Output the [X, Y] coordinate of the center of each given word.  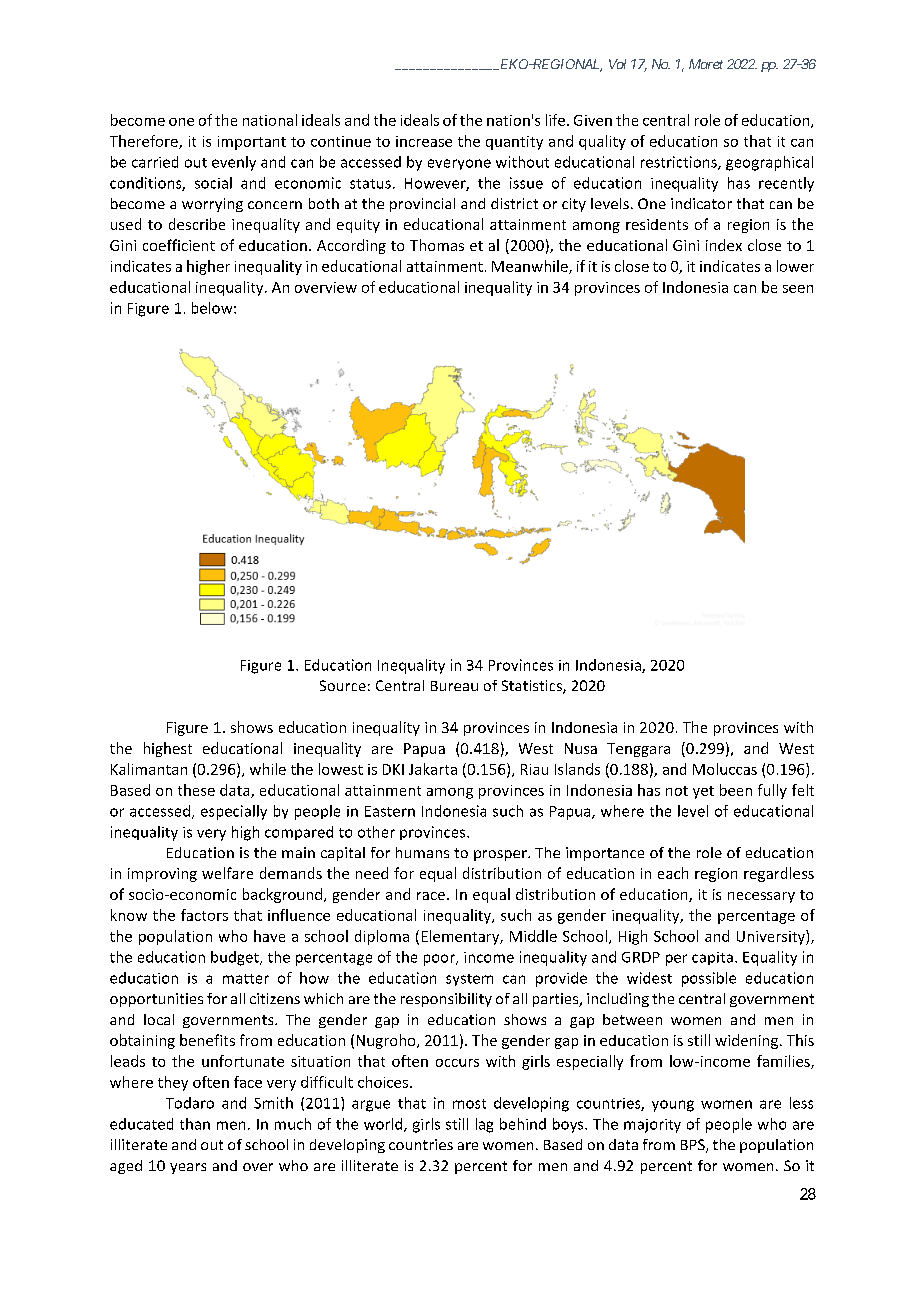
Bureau [454, 686]
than [195, 1124]
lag [484, 1125]
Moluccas [725, 769]
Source [343, 685]
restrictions [680, 163]
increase [424, 141]
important [252, 143]
